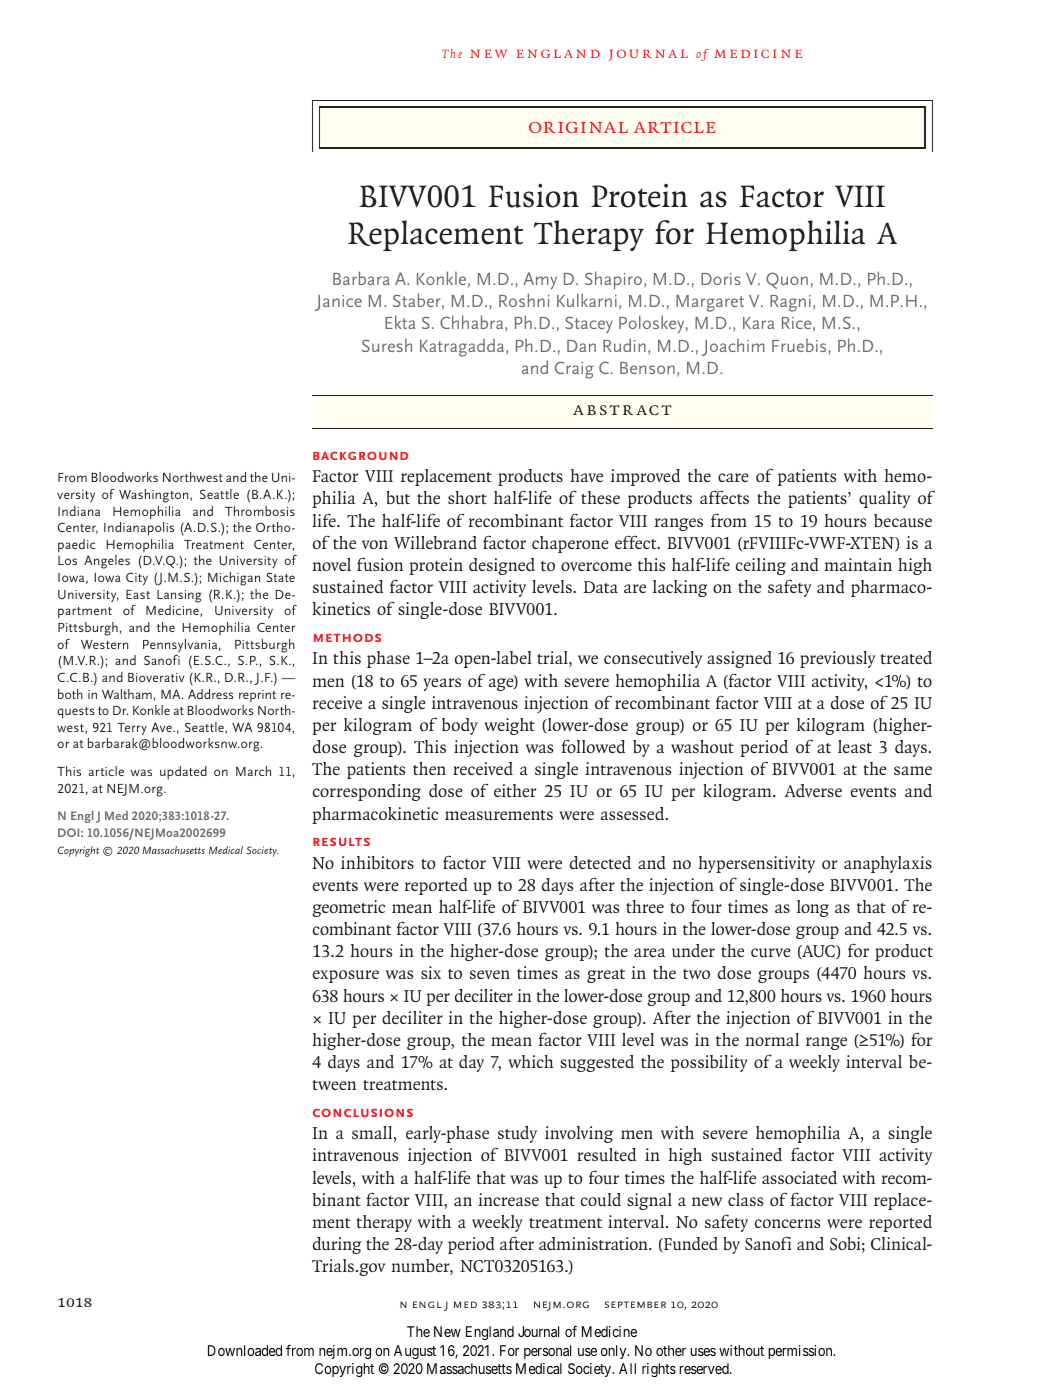 The image size is (1047, 1397). What do you see at coordinates (502, 566) in the screenshot?
I see `designed` at bounding box center [502, 566].
